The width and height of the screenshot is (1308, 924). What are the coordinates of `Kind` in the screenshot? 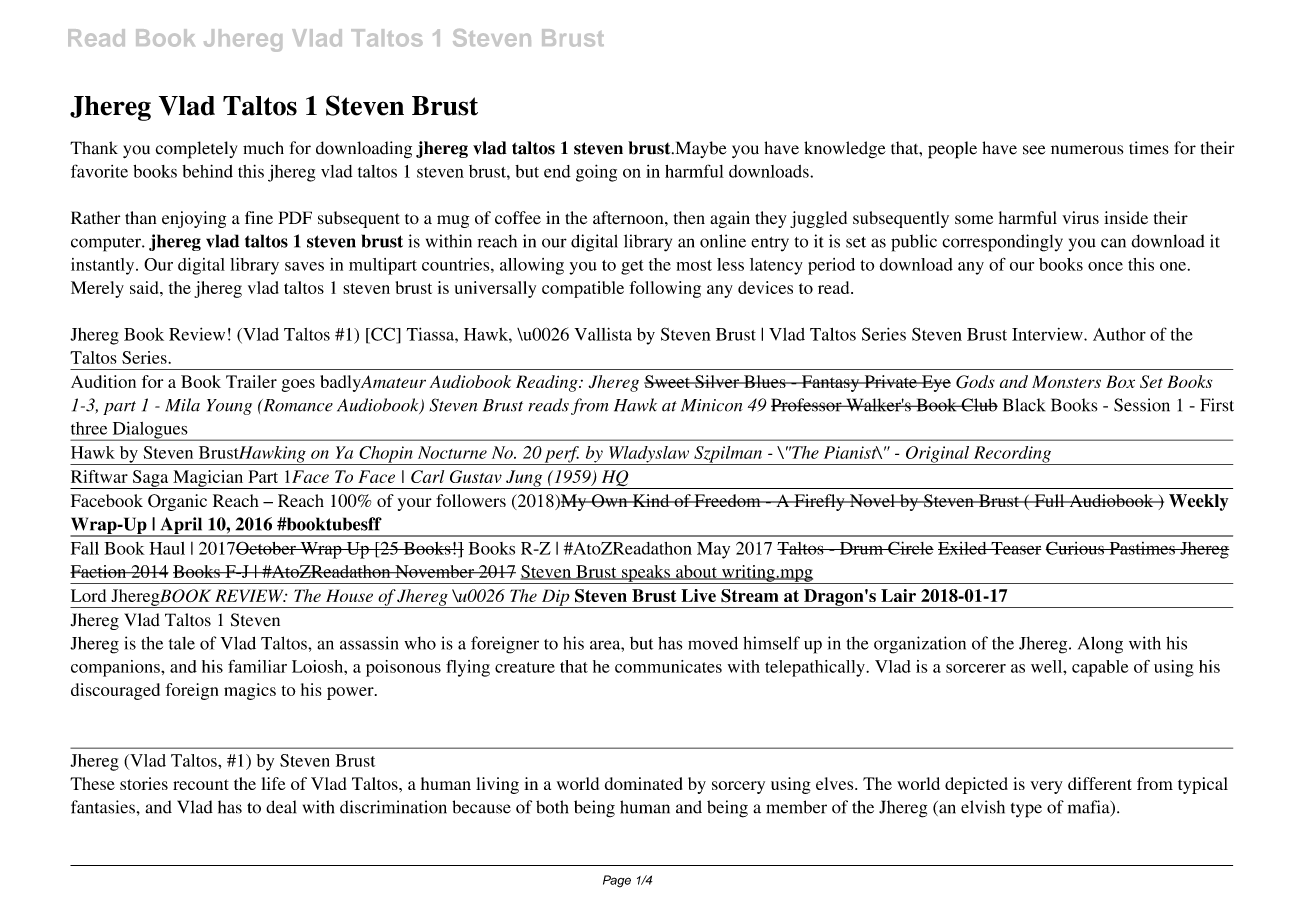 It's located at (651, 500).
